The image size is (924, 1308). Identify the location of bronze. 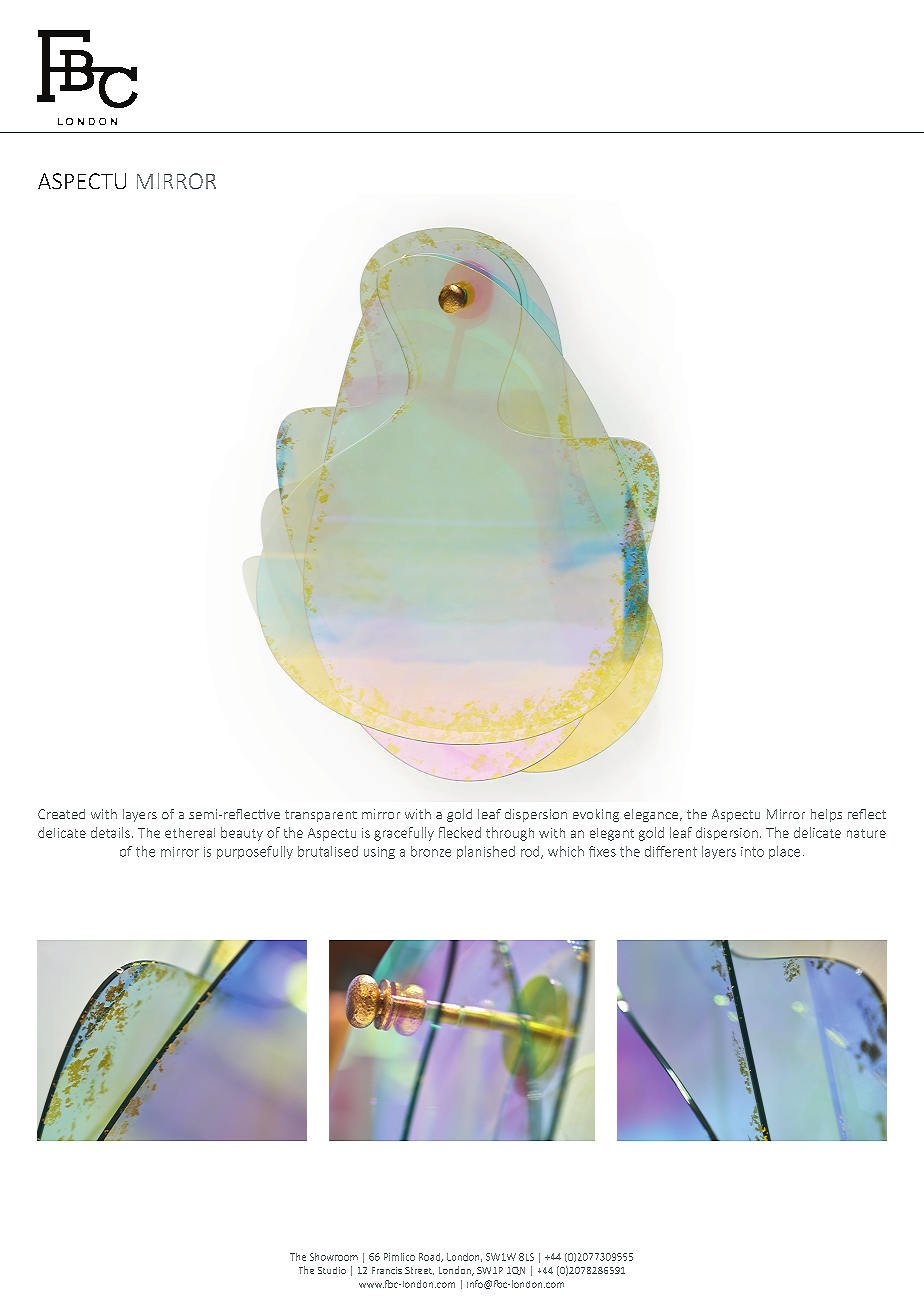
(431, 851).
